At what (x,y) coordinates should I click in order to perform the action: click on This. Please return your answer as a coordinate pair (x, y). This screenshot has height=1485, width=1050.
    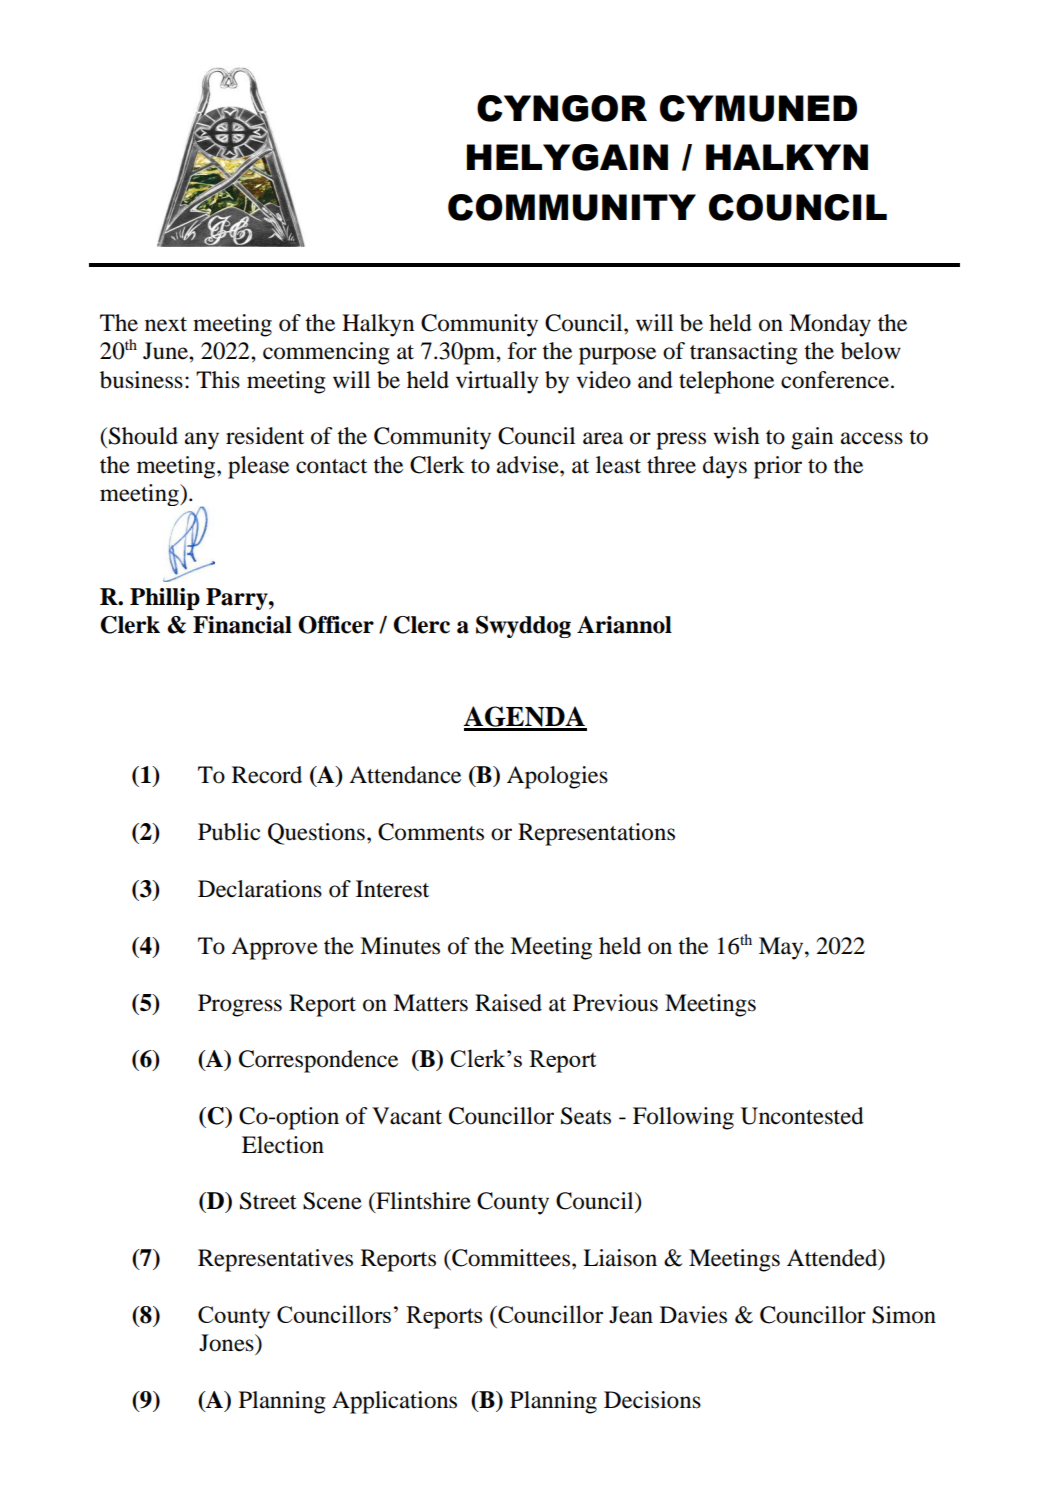
    Looking at the image, I should click on (218, 380).
